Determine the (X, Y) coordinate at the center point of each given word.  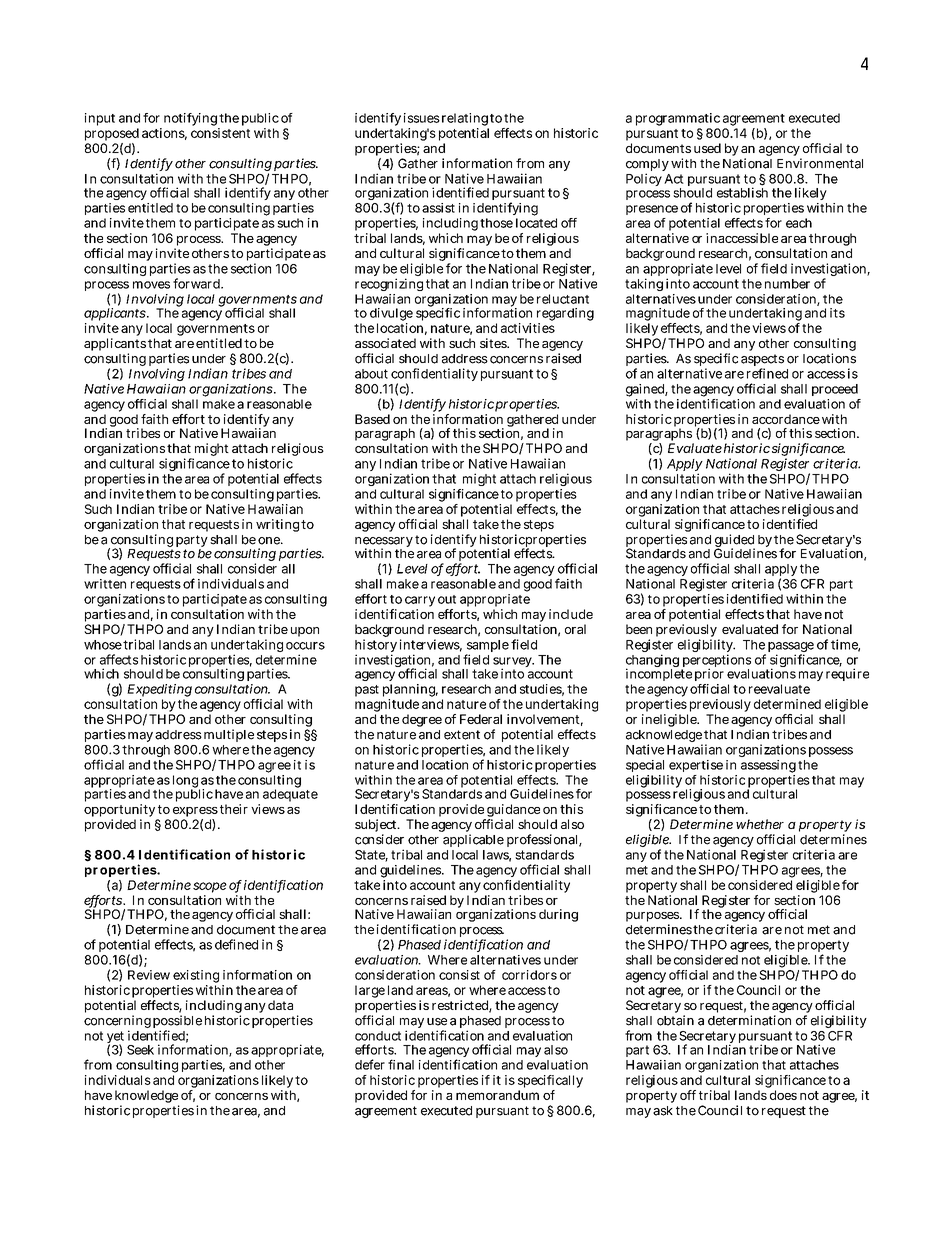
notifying (190, 119)
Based (372, 419)
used (707, 148)
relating (465, 119)
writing (277, 525)
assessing (768, 766)
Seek (140, 1050)
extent (462, 735)
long (186, 782)
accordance (786, 419)
